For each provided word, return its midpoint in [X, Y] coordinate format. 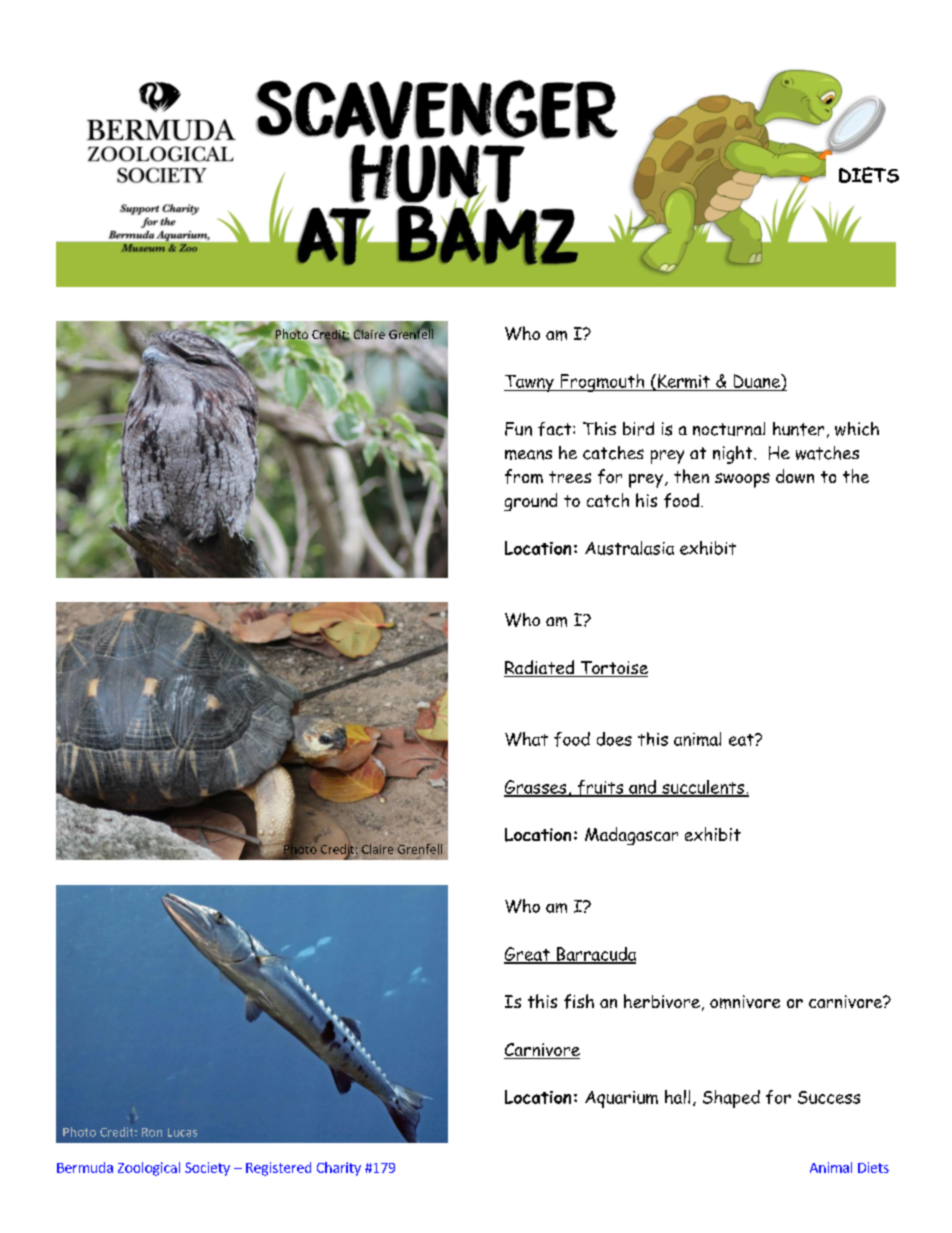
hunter [798, 429]
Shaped [731, 1099]
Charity [339, 1169]
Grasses [536, 788]
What [526, 739]
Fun [518, 429]
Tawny [530, 383]
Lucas [182, 1132]
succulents [703, 788]
